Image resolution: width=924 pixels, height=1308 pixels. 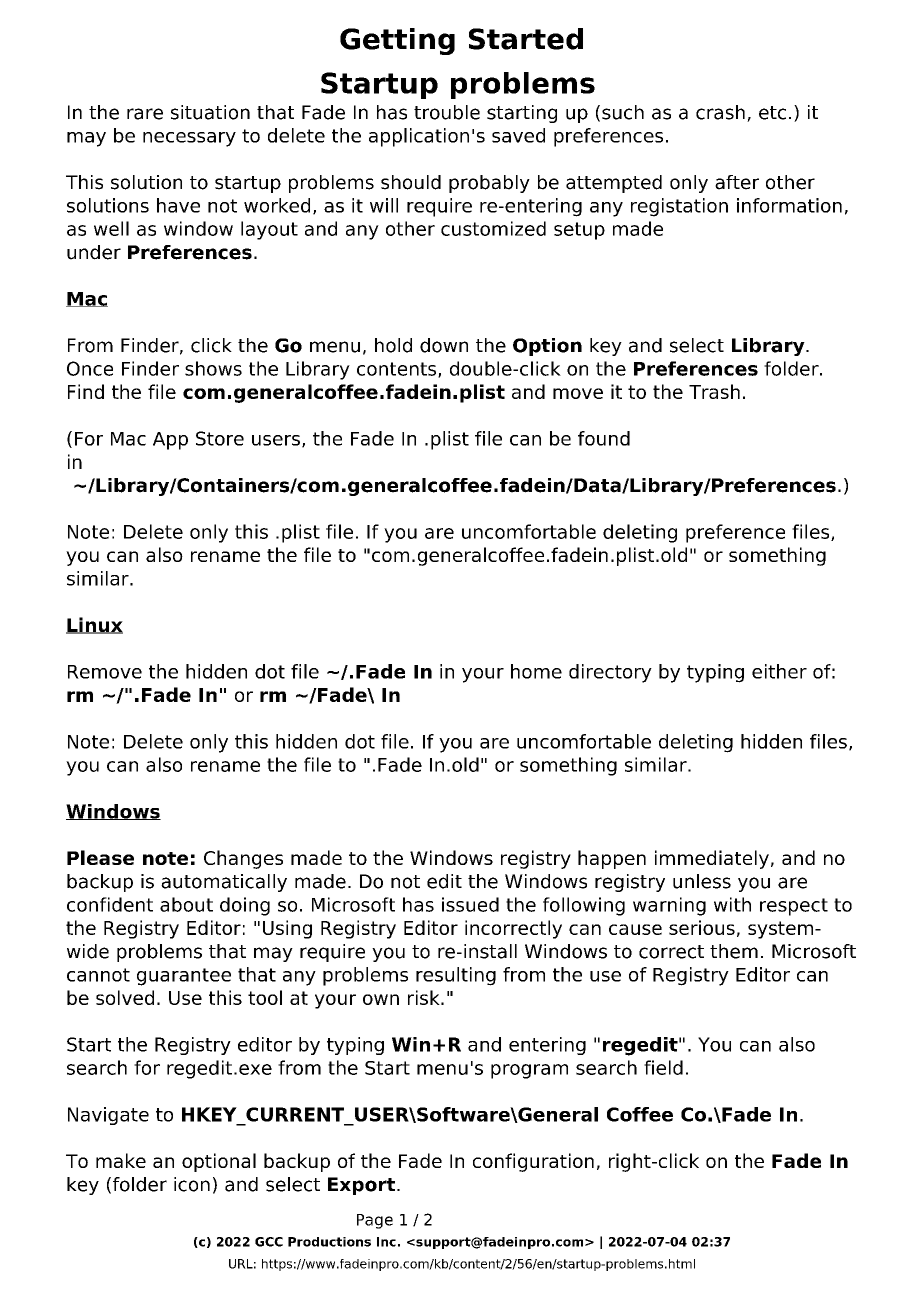 I want to click on resulting, so click(x=456, y=976).
